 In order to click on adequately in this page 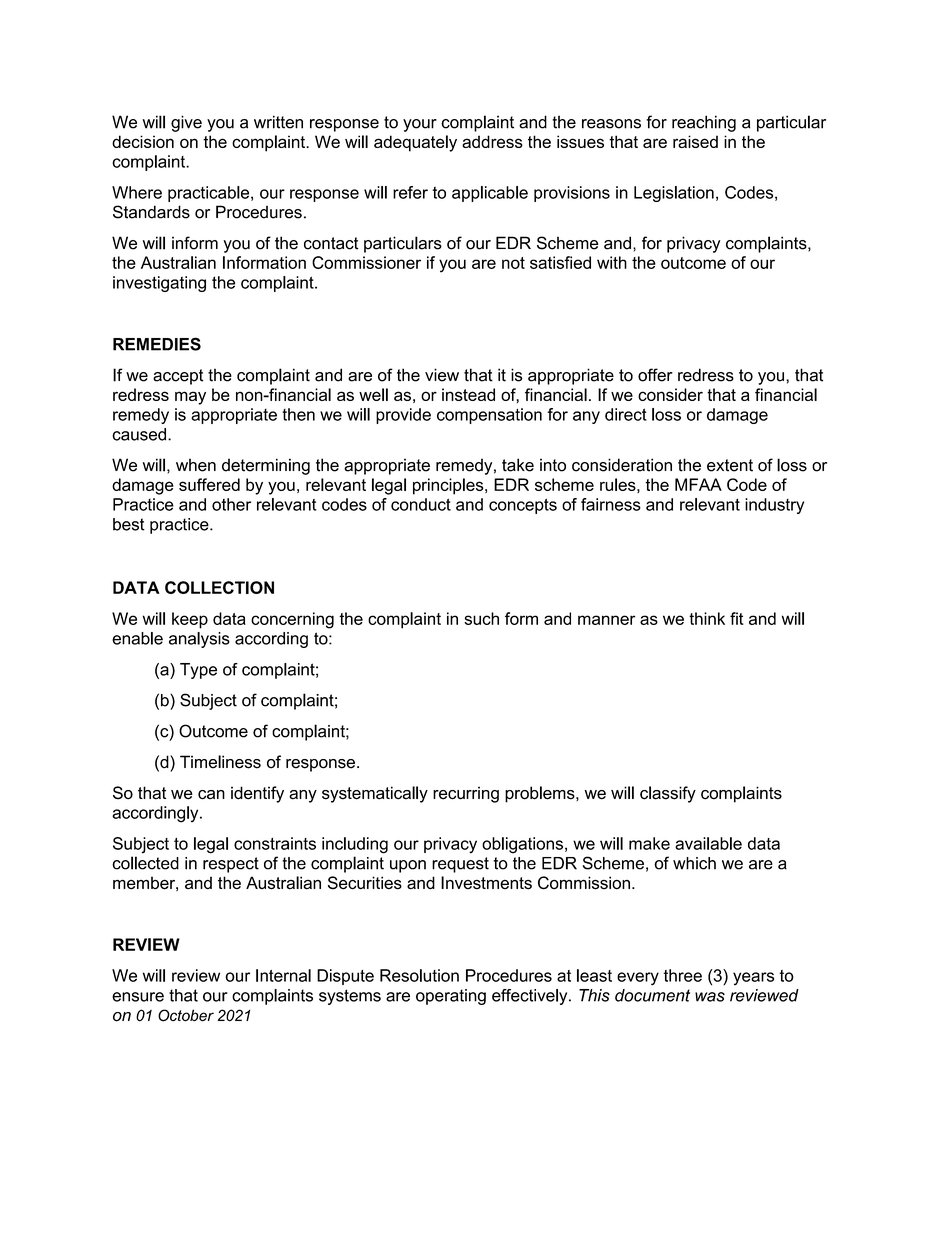, I will do `click(415, 143)`.
